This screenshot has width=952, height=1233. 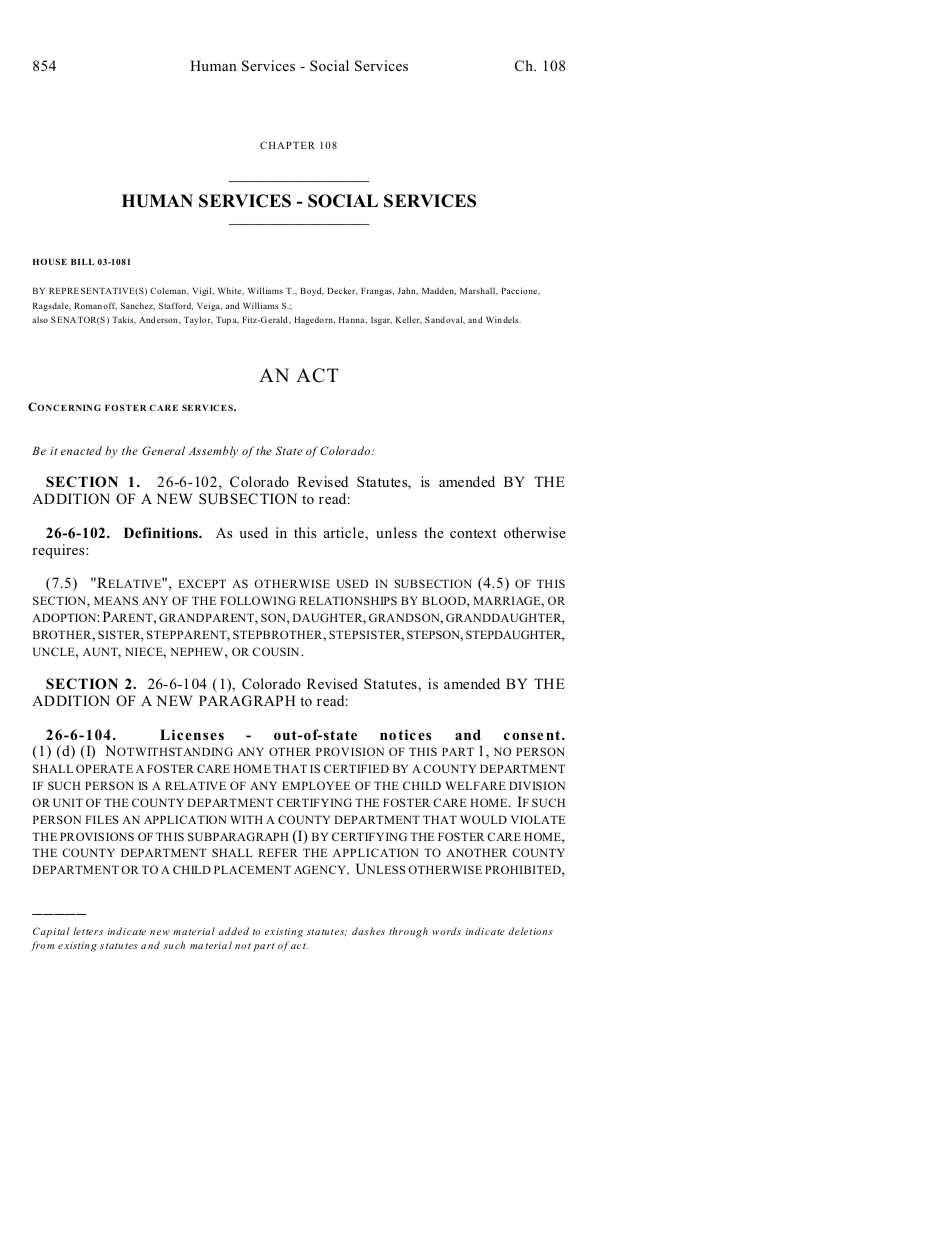 What do you see at coordinates (446, 931) in the screenshot?
I see `words` at bounding box center [446, 931].
